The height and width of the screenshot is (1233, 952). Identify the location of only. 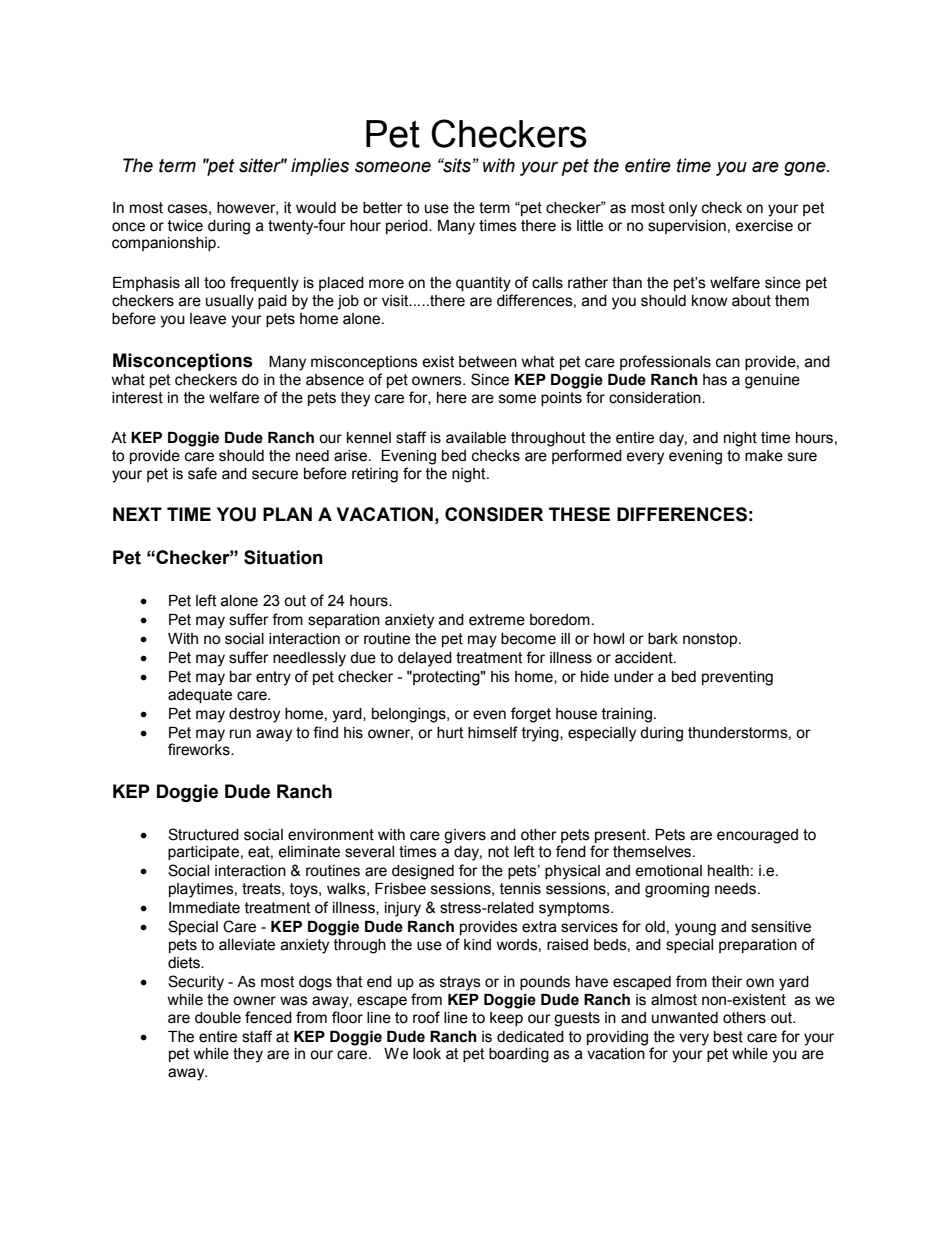
(683, 209).
